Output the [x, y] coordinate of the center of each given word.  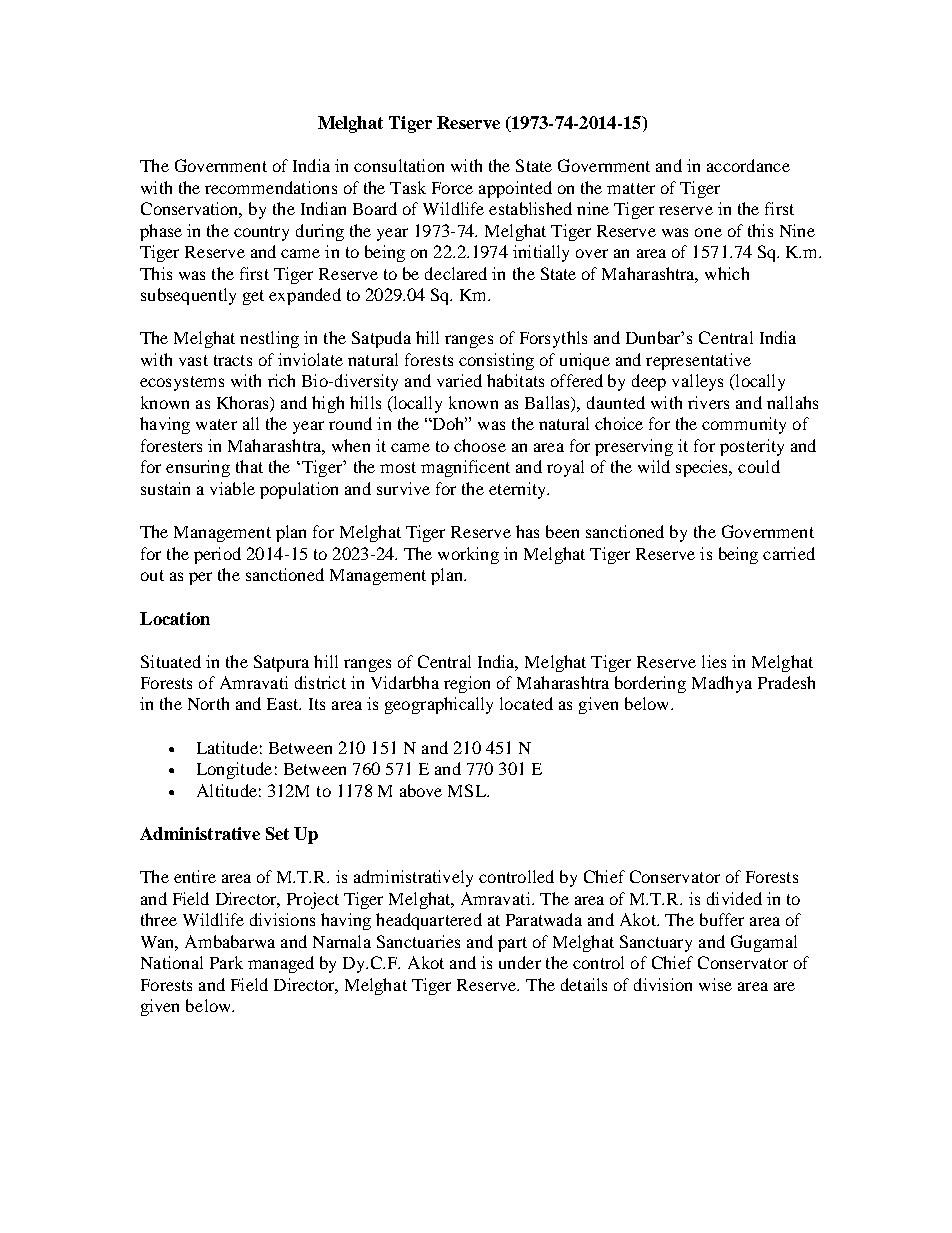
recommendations [271, 187]
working [468, 555]
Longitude [234, 770]
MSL [468, 790]
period [217, 555]
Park [226, 962]
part [512, 944]
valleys [697, 382]
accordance [748, 165]
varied [459, 380]
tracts [233, 360]
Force [452, 188]
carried [789, 553]
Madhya [722, 684]
